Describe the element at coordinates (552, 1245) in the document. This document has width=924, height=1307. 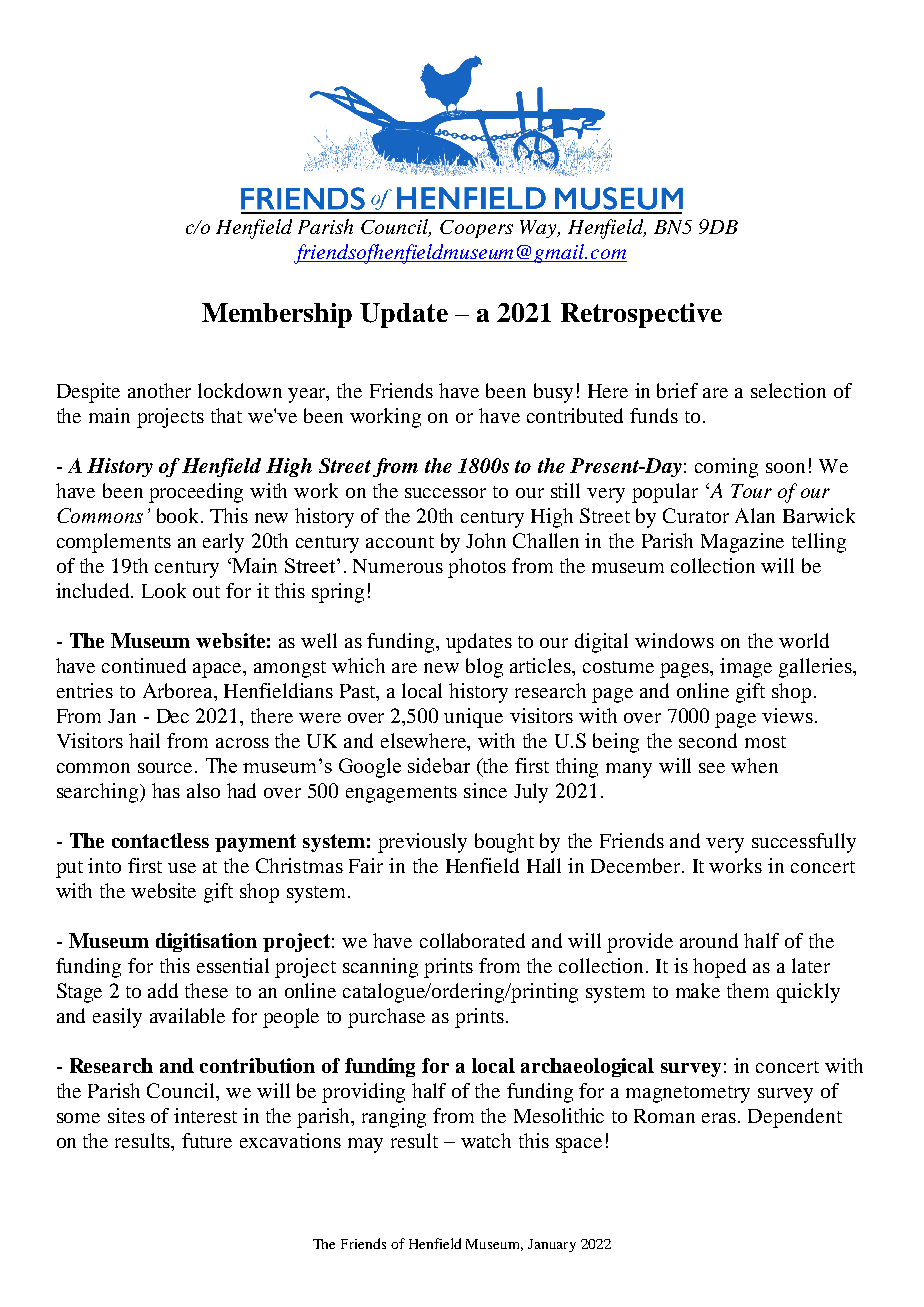
I see `January` at that location.
